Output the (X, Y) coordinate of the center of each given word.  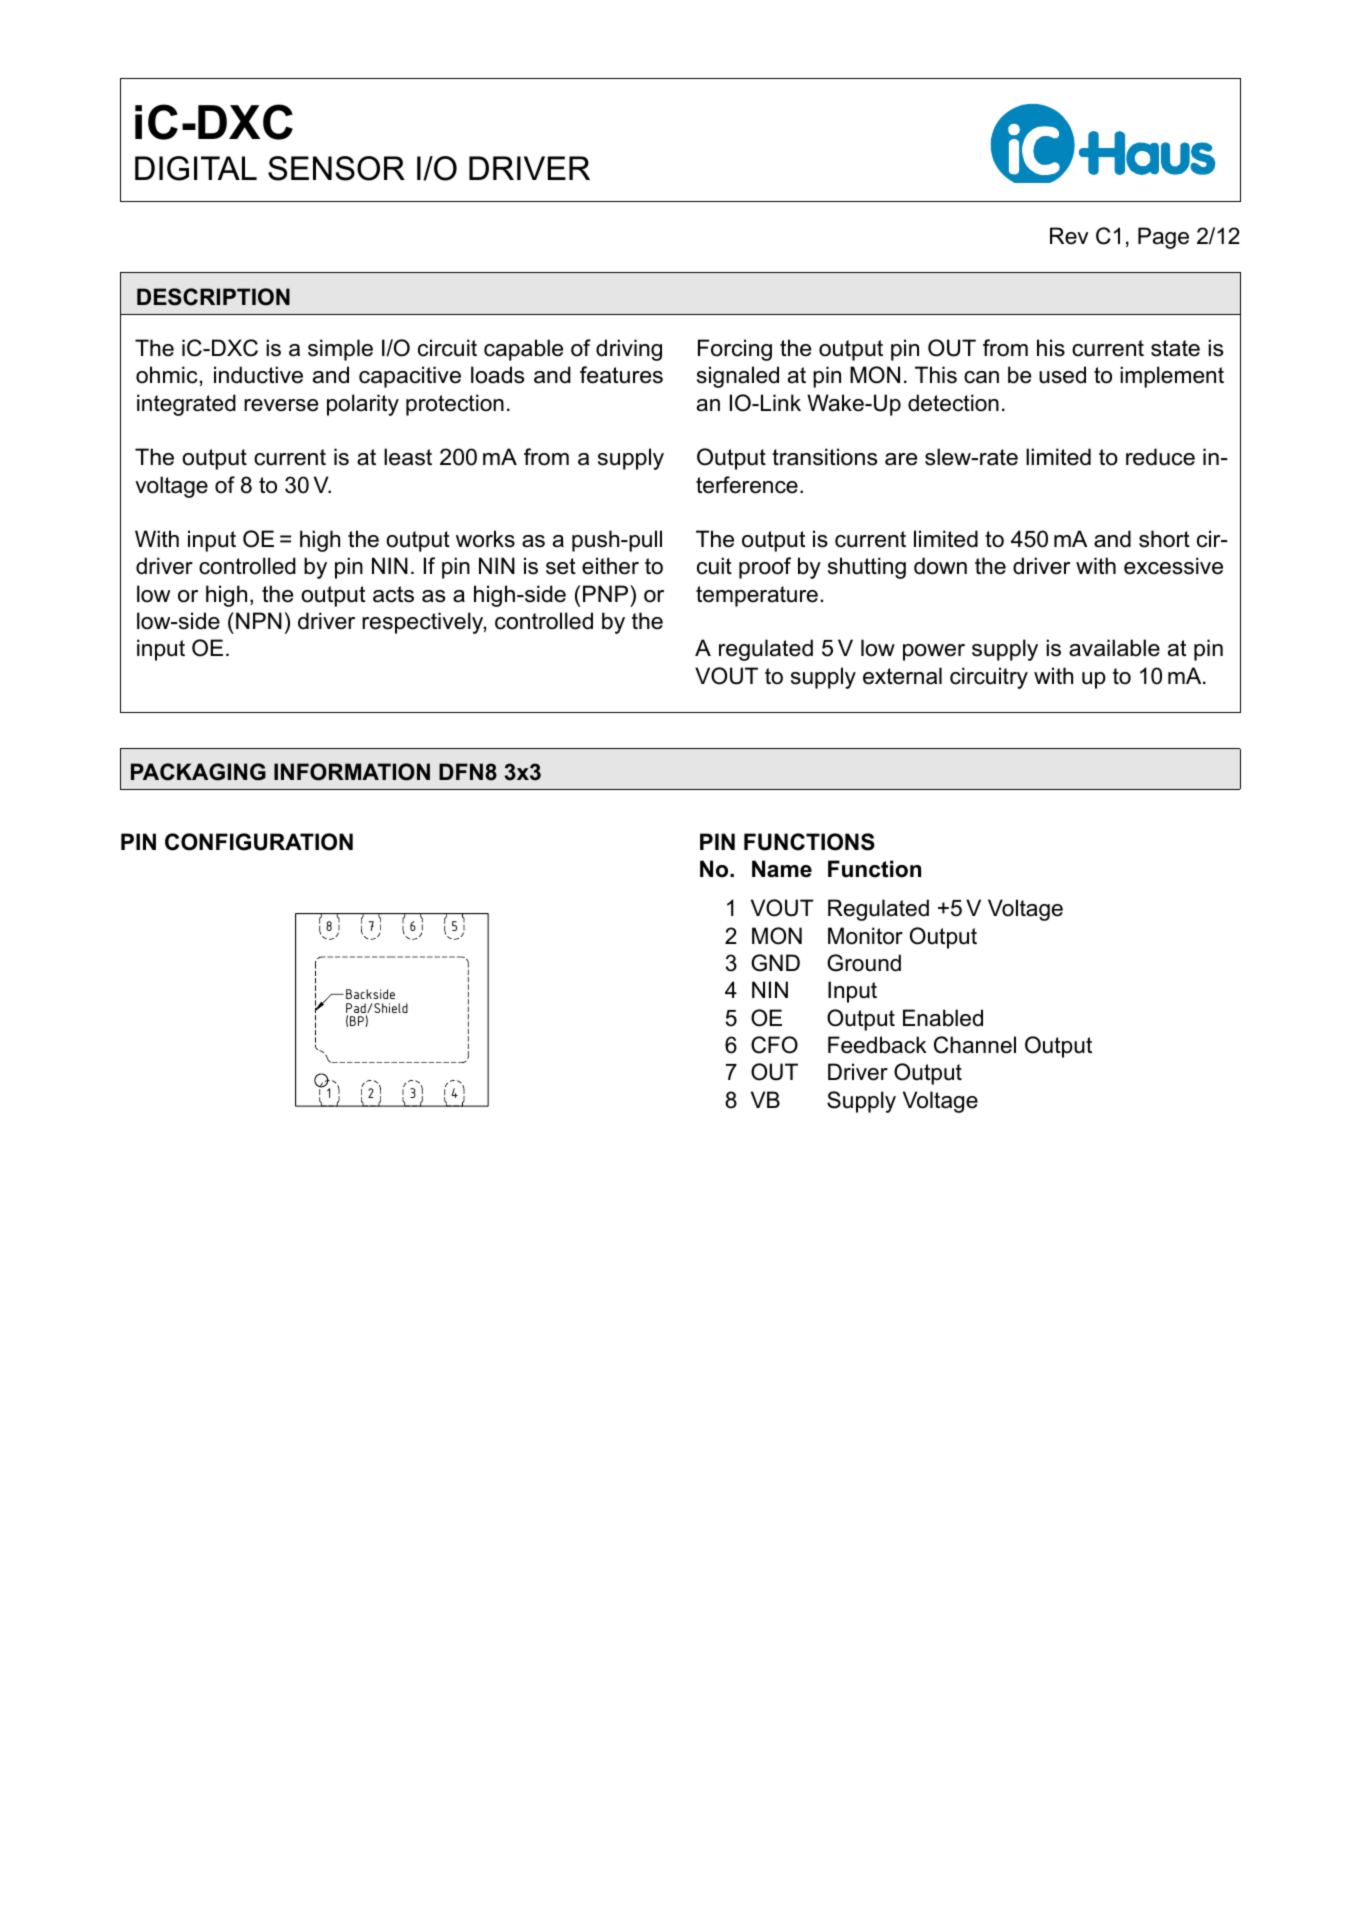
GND (775, 963)
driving (629, 350)
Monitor (865, 936)
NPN (259, 620)
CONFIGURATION (259, 842)
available (1114, 648)
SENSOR (336, 168)
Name (782, 869)
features (621, 375)
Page (1163, 238)
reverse (281, 405)
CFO (774, 1045)
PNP (607, 593)
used (1062, 375)
